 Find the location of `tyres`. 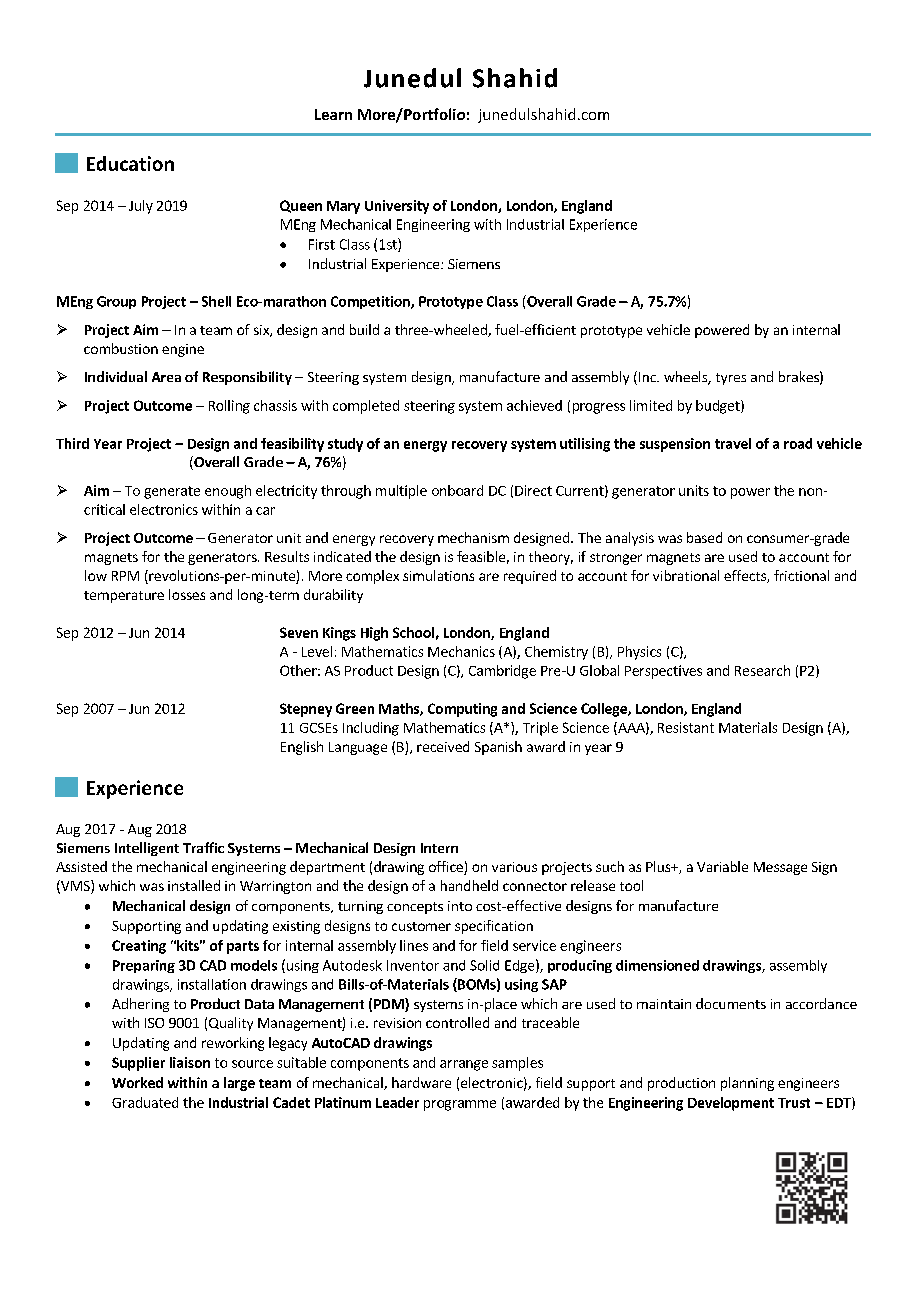

tyres is located at coordinates (731, 379).
